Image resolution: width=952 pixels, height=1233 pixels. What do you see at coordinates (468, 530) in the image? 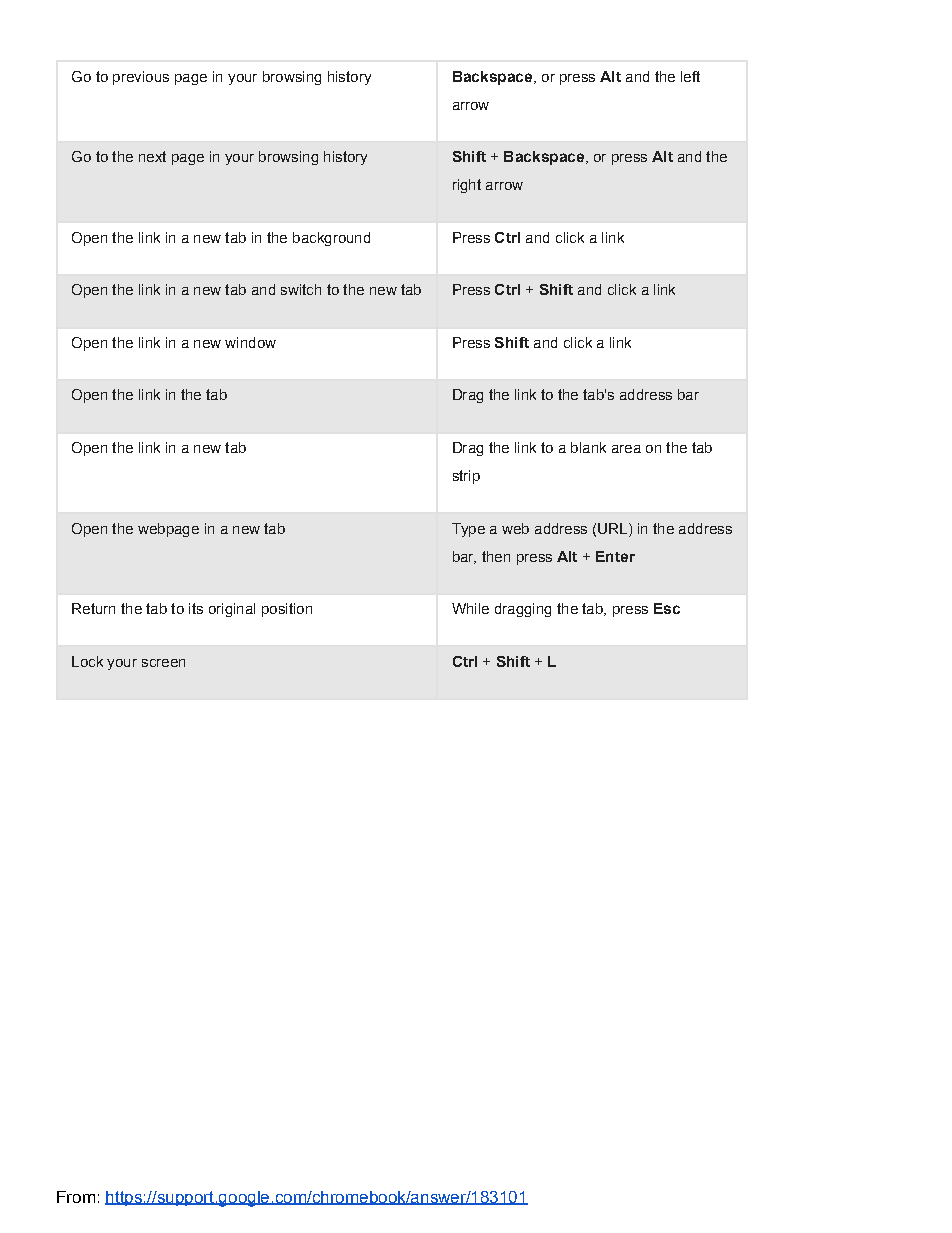
I see `Type` at bounding box center [468, 530].
